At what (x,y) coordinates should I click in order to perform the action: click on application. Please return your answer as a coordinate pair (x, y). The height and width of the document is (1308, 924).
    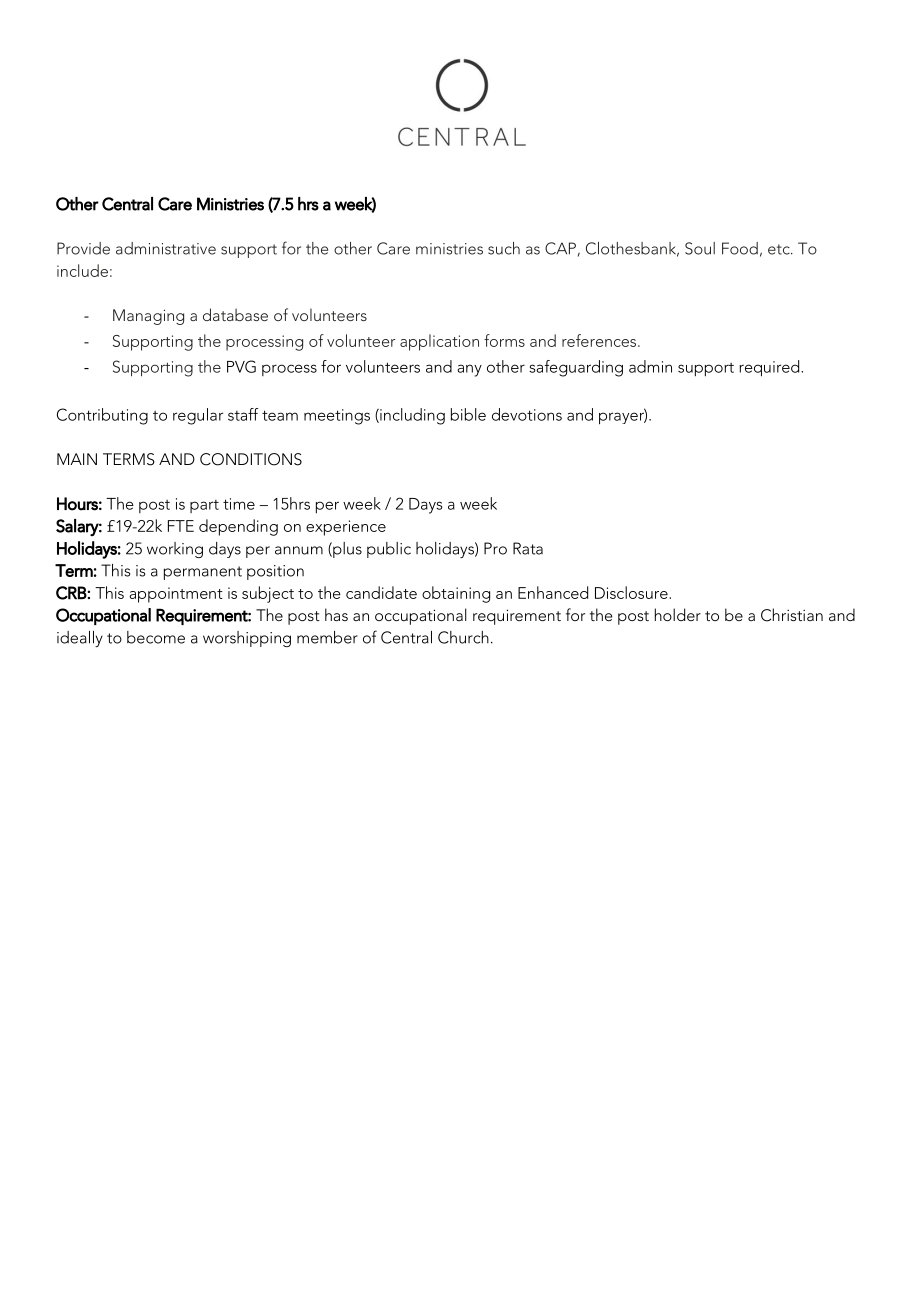
    Looking at the image, I should click on (439, 342).
